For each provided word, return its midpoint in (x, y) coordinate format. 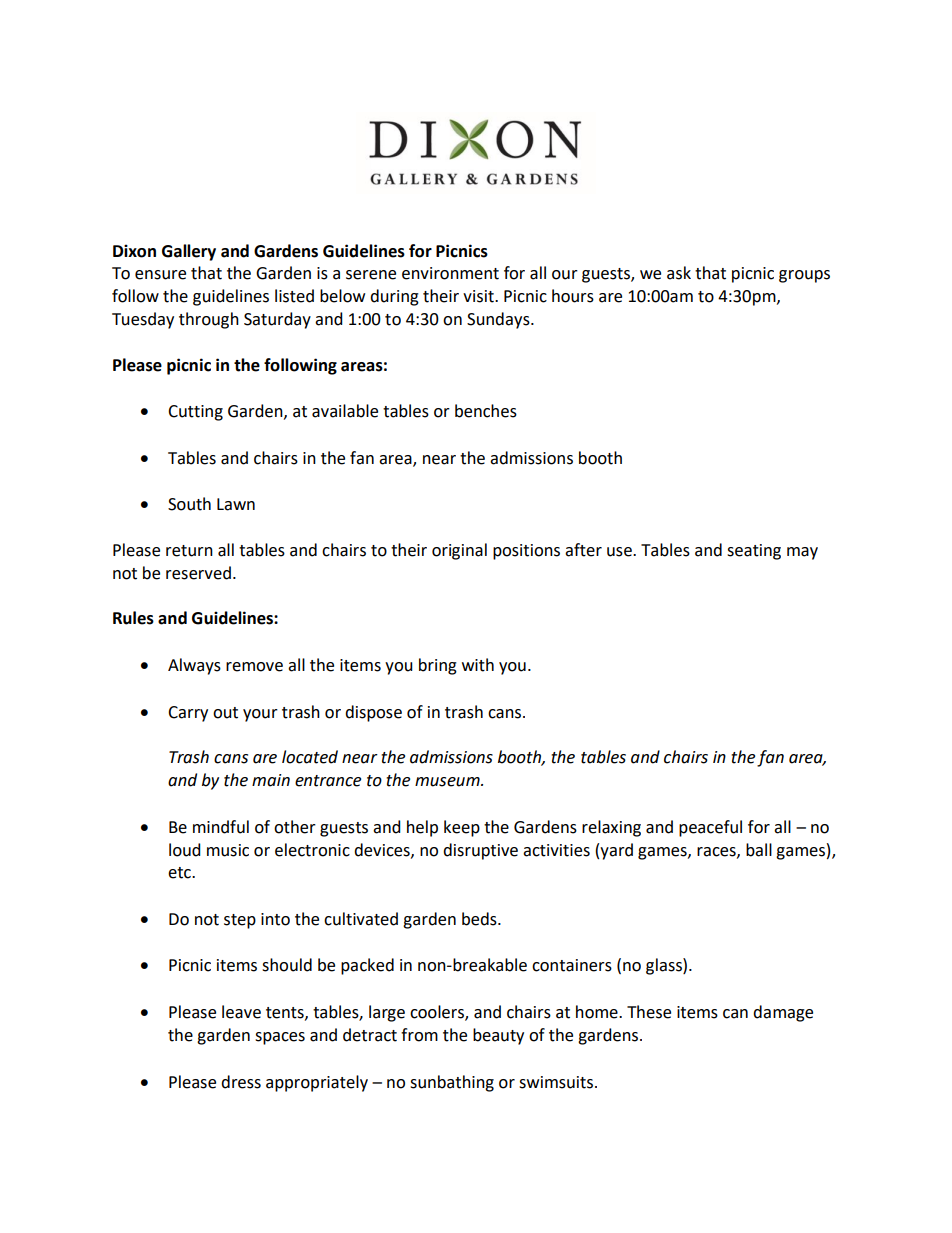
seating (754, 552)
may (802, 553)
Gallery (189, 252)
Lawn (236, 504)
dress (241, 1082)
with (478, 665)
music (228, 850)
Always (194, 666)
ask (679, 273)
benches (486, 411)
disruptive (480, 851)
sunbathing (452, 1083)
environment (450, 273)
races (717, 852)
